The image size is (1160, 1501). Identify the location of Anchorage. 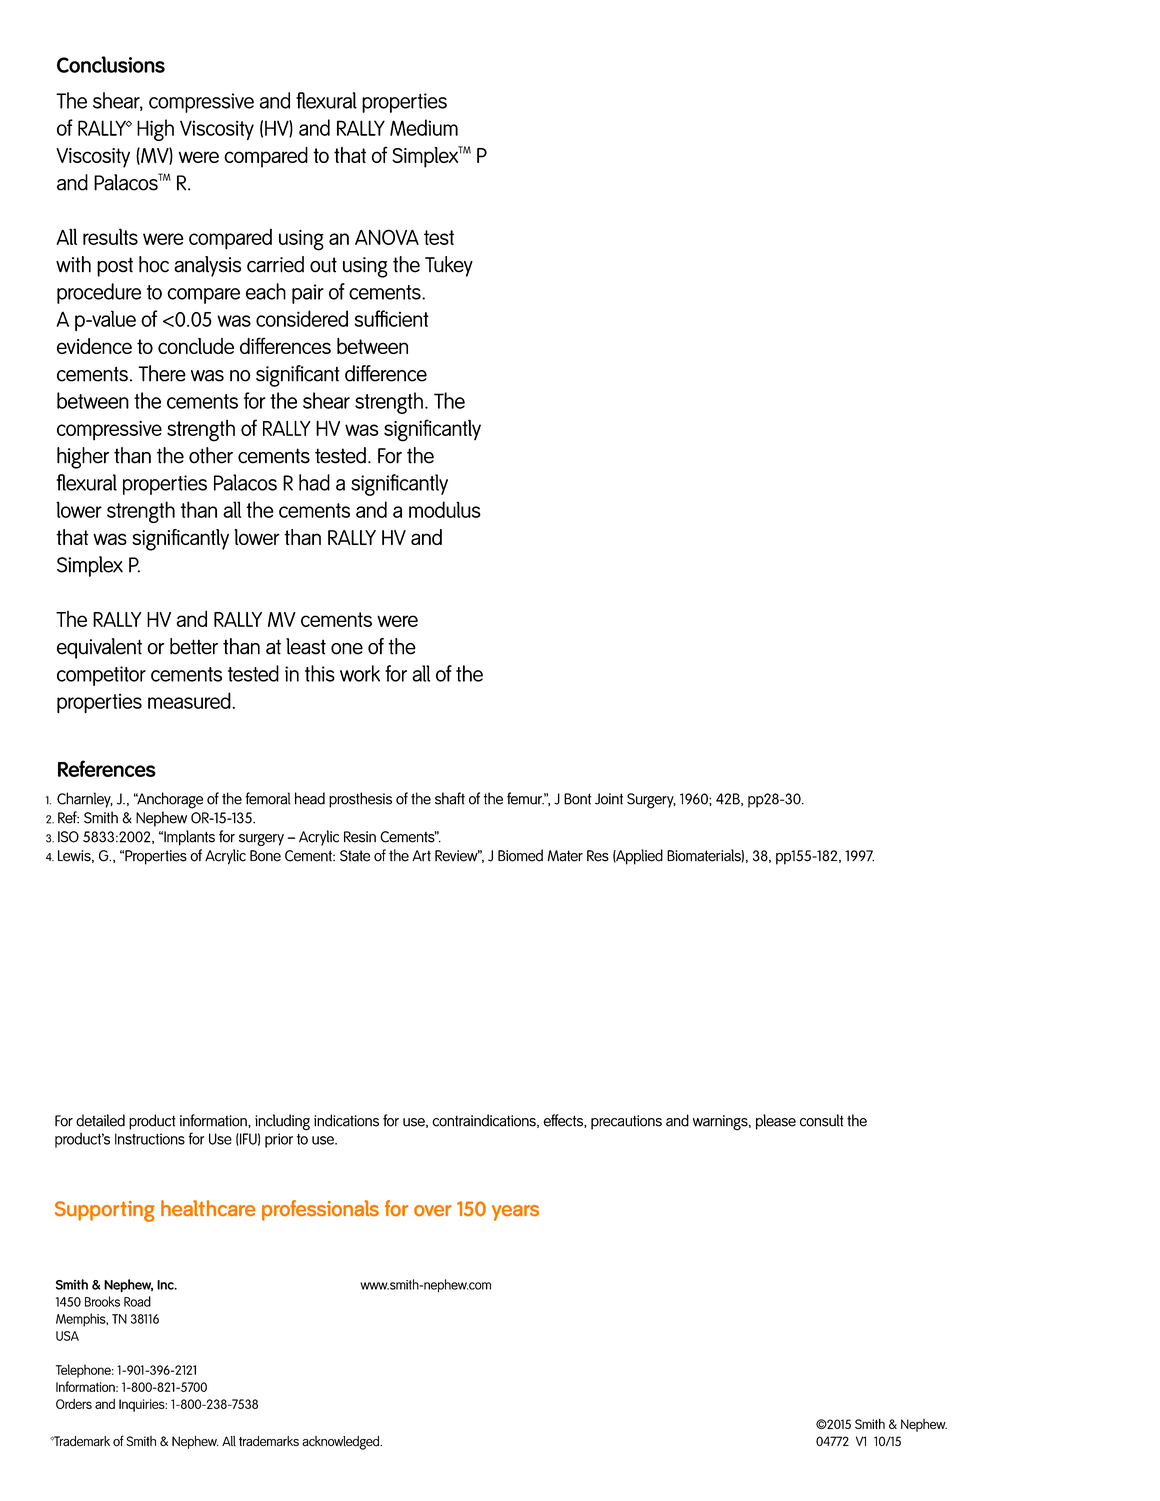
(169, 800).
